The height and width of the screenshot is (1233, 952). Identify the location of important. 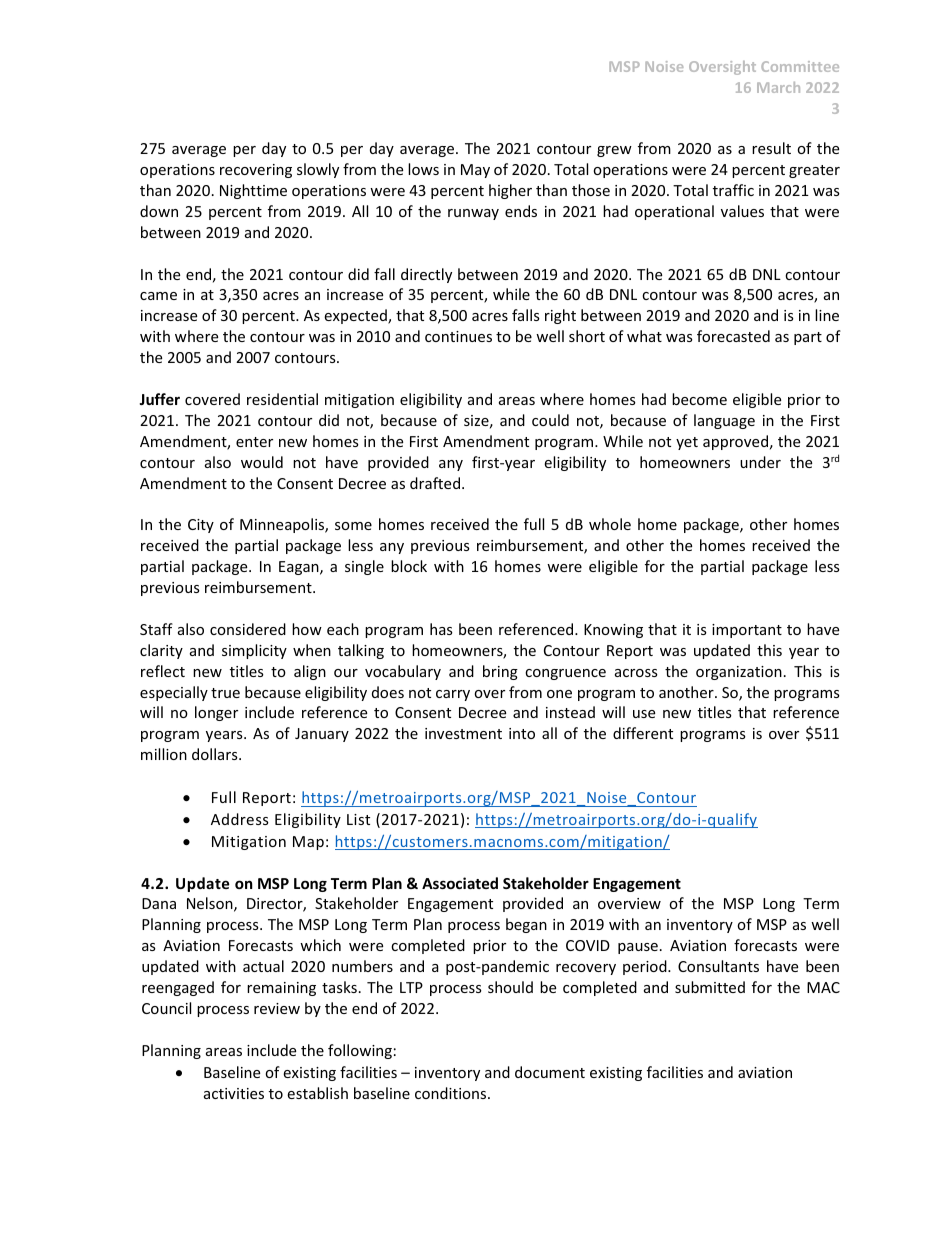
(747, 631).
